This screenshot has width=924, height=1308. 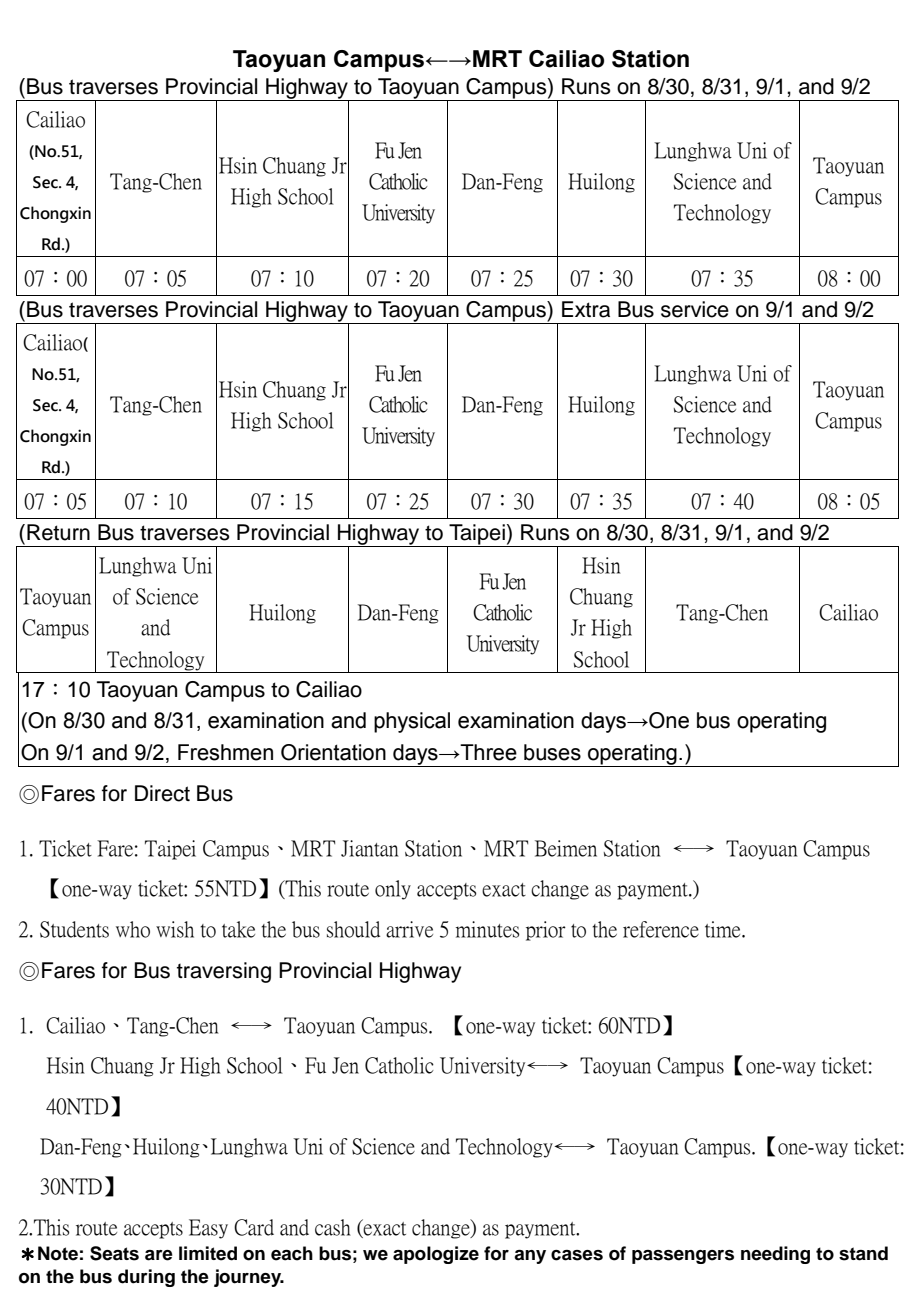 What do you see at coordinates (724, 929) in the screenshot?
I see `time` at bounding box center [724, 929].
